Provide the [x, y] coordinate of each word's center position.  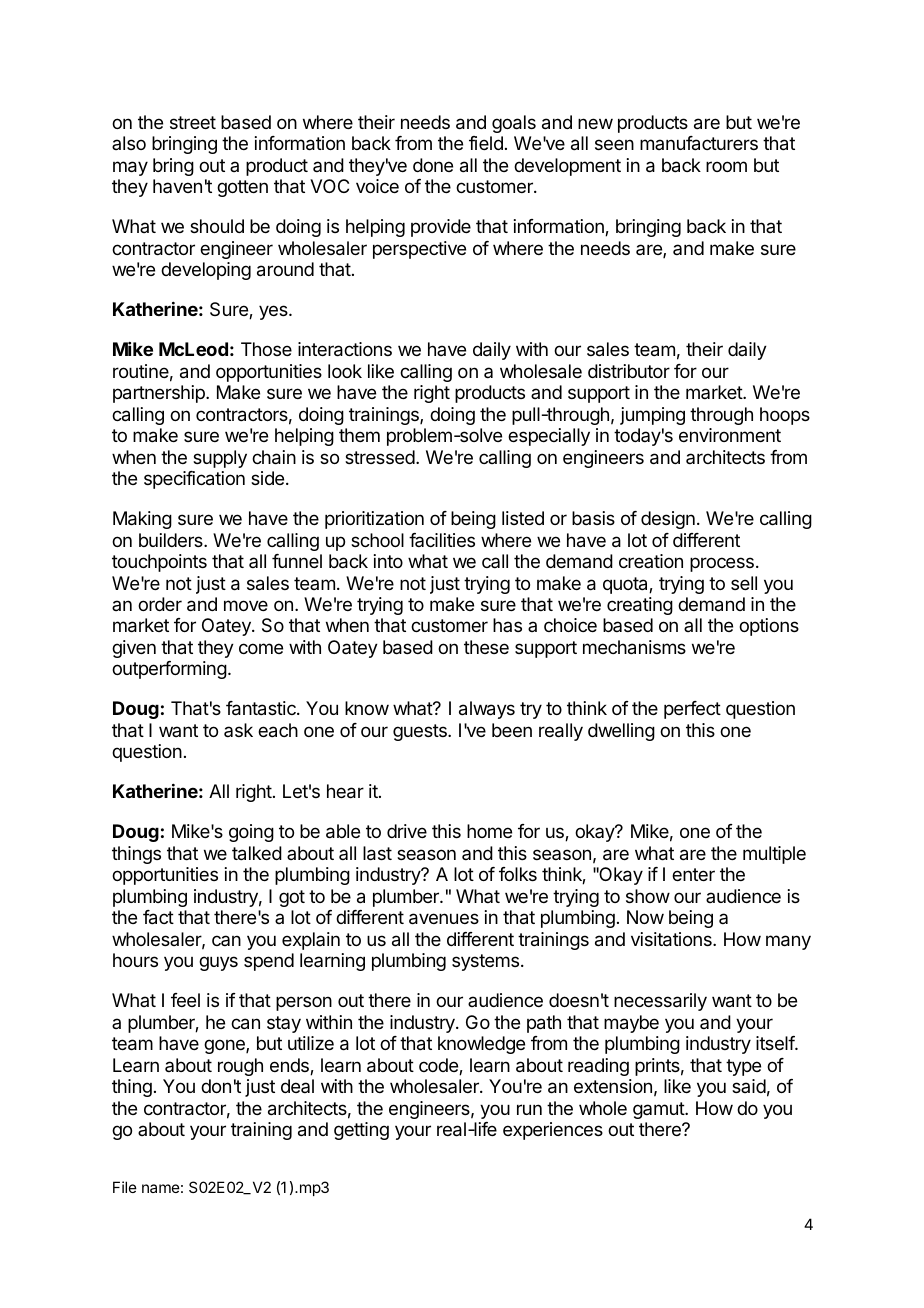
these [486, 647]
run [529, 1109]
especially [549, 437]
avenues [444, 919]
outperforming [169, 670]
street [193, 122]
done [433, 165]
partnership [160, 394]
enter [693, 874]
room [726, 166]
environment [730, 435]
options [769, 627]
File [125, 1187]
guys [218, 963]
